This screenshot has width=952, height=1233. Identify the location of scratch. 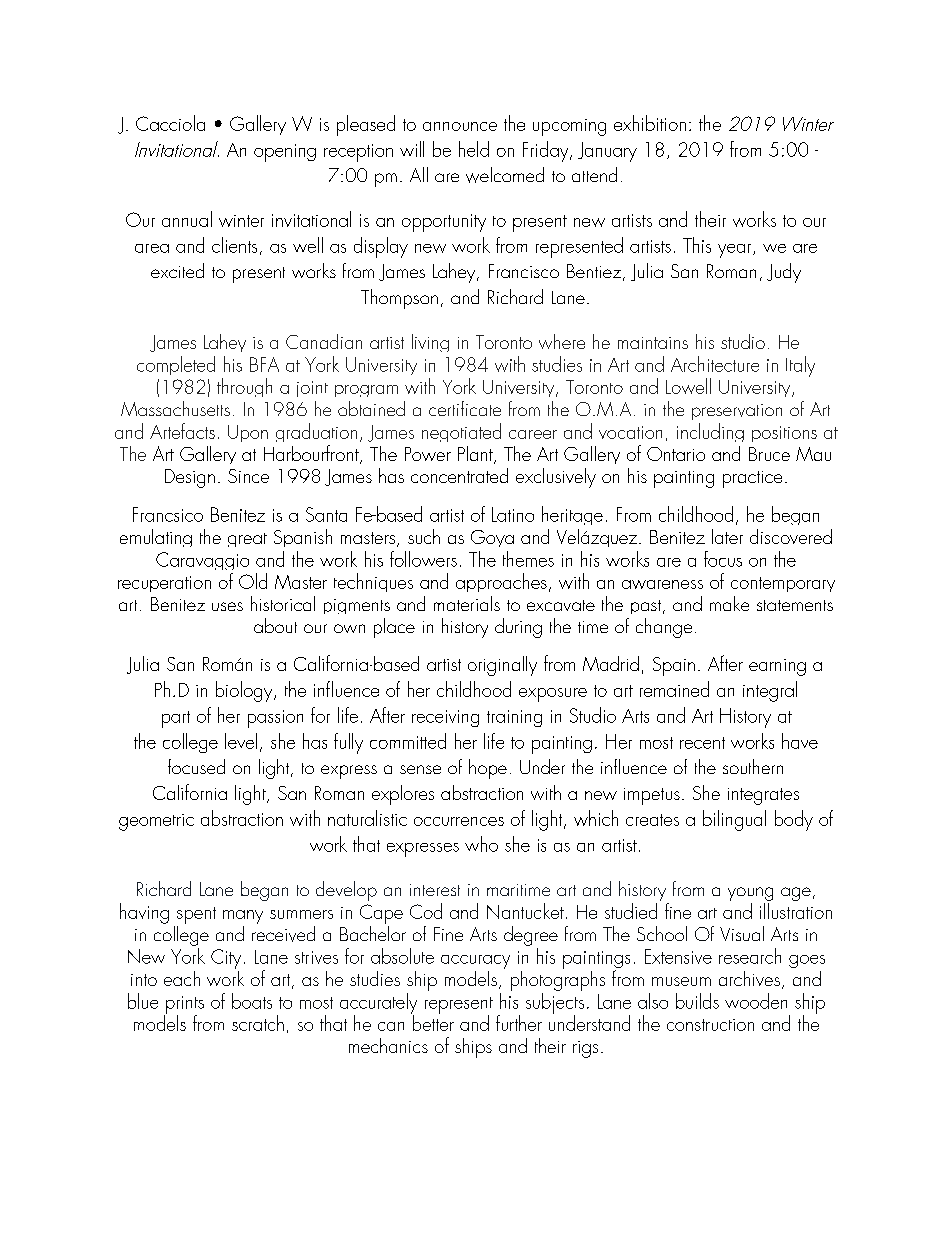
(258, 1023).
